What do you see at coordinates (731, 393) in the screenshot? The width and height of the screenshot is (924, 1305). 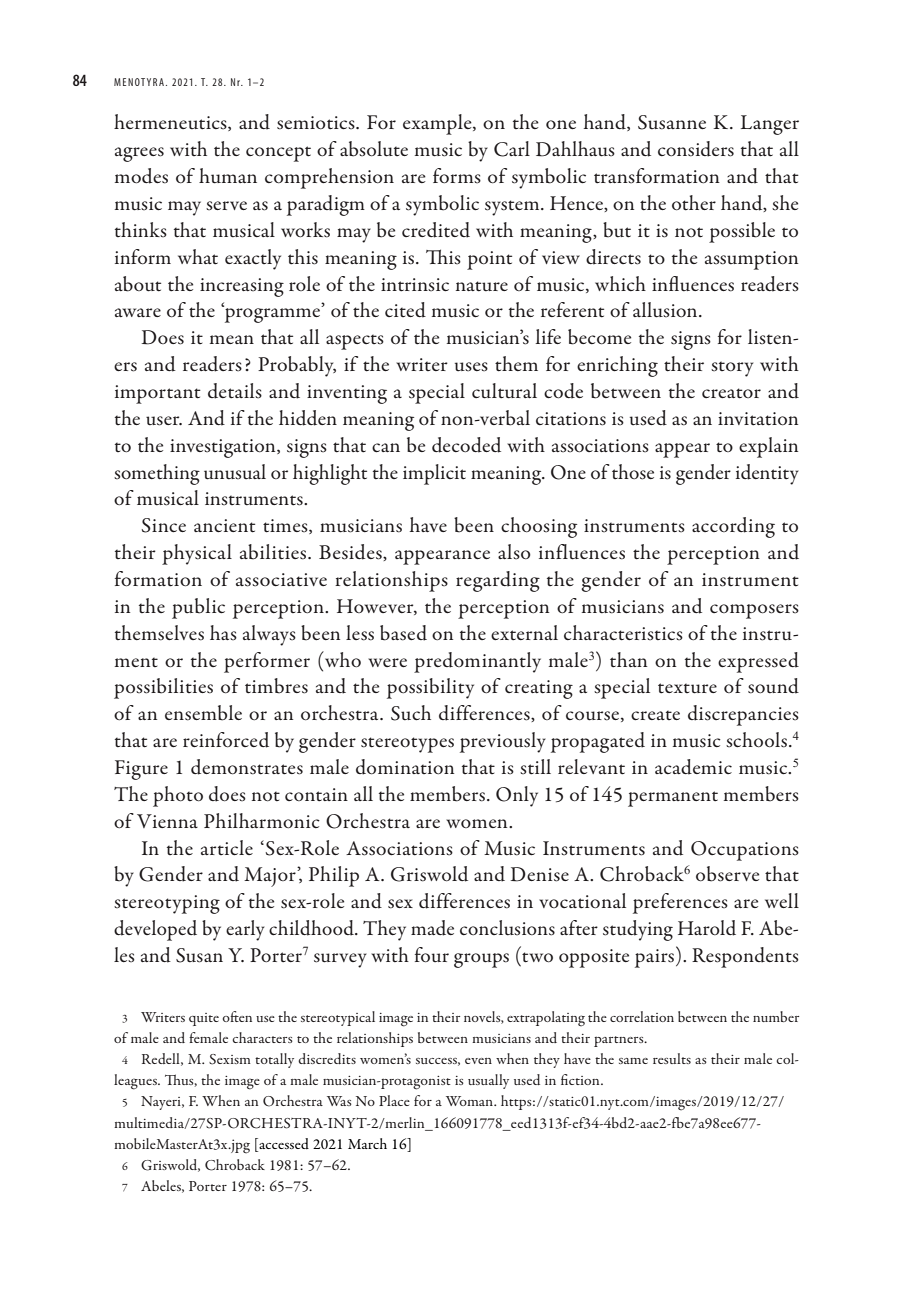 I see `creator` at bounding box center [731, 393].
